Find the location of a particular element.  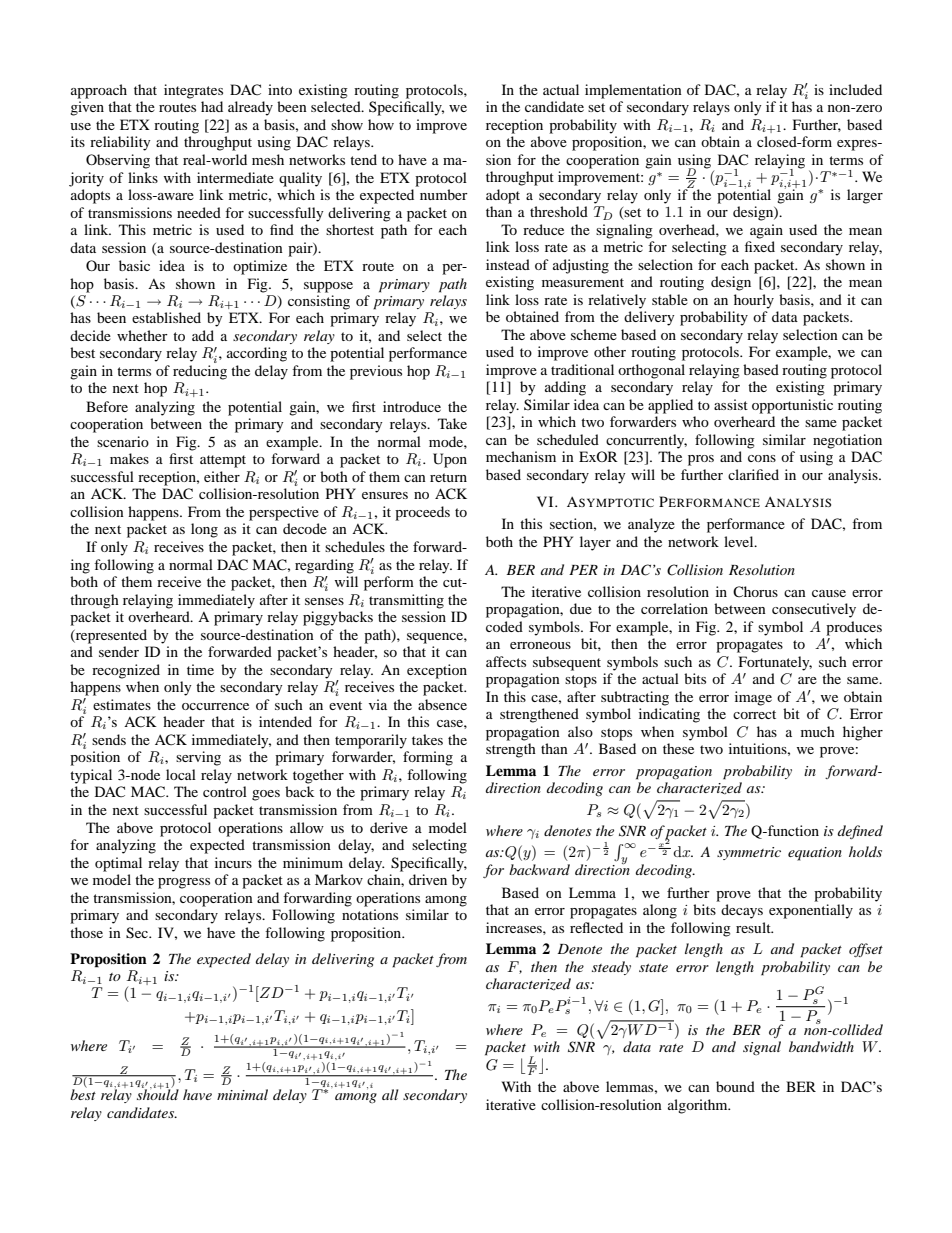

occurrence is located at coordinates (215, 706).
